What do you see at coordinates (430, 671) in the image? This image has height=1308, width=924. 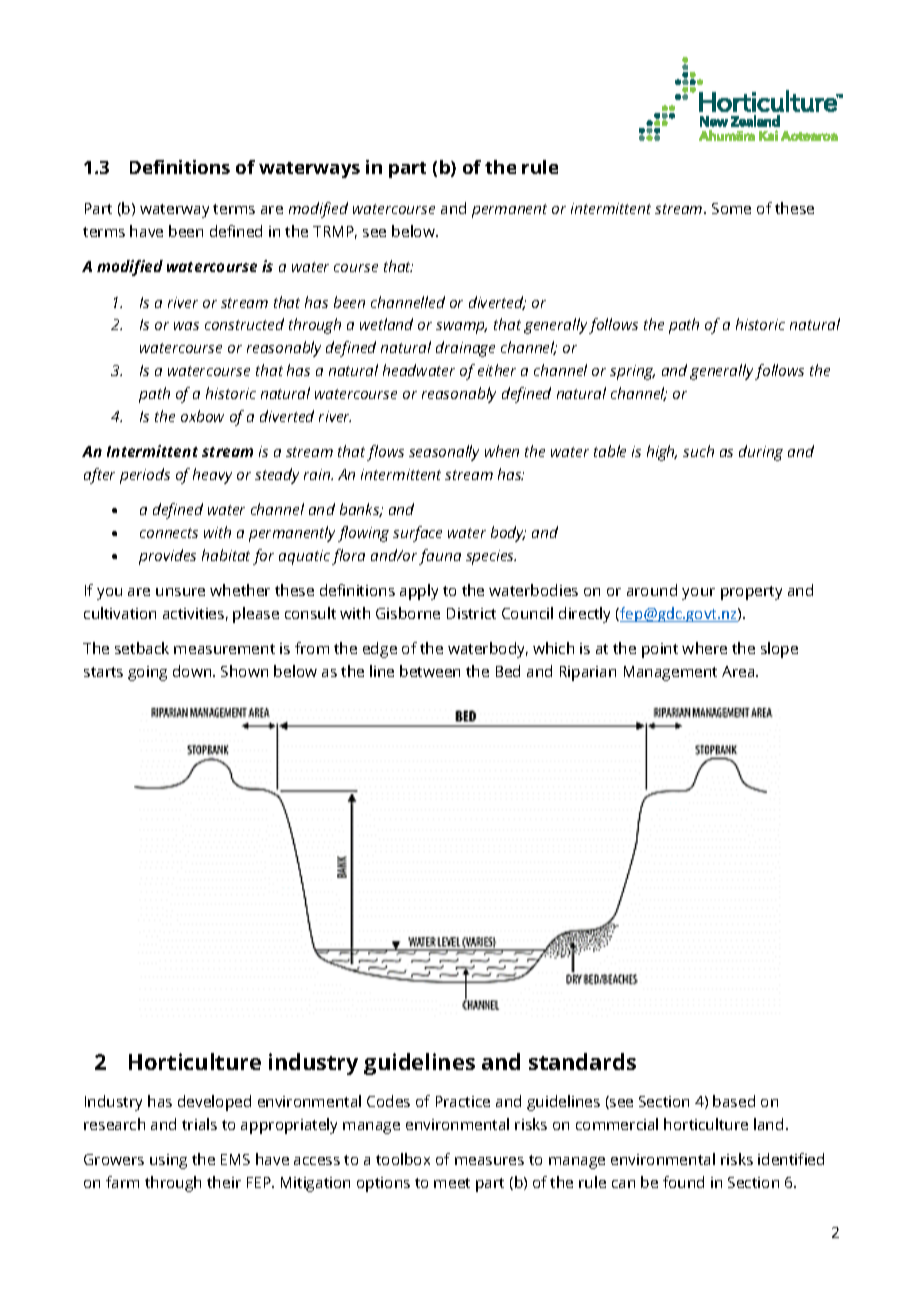 I see `between` at bounding box center [430, 671].
